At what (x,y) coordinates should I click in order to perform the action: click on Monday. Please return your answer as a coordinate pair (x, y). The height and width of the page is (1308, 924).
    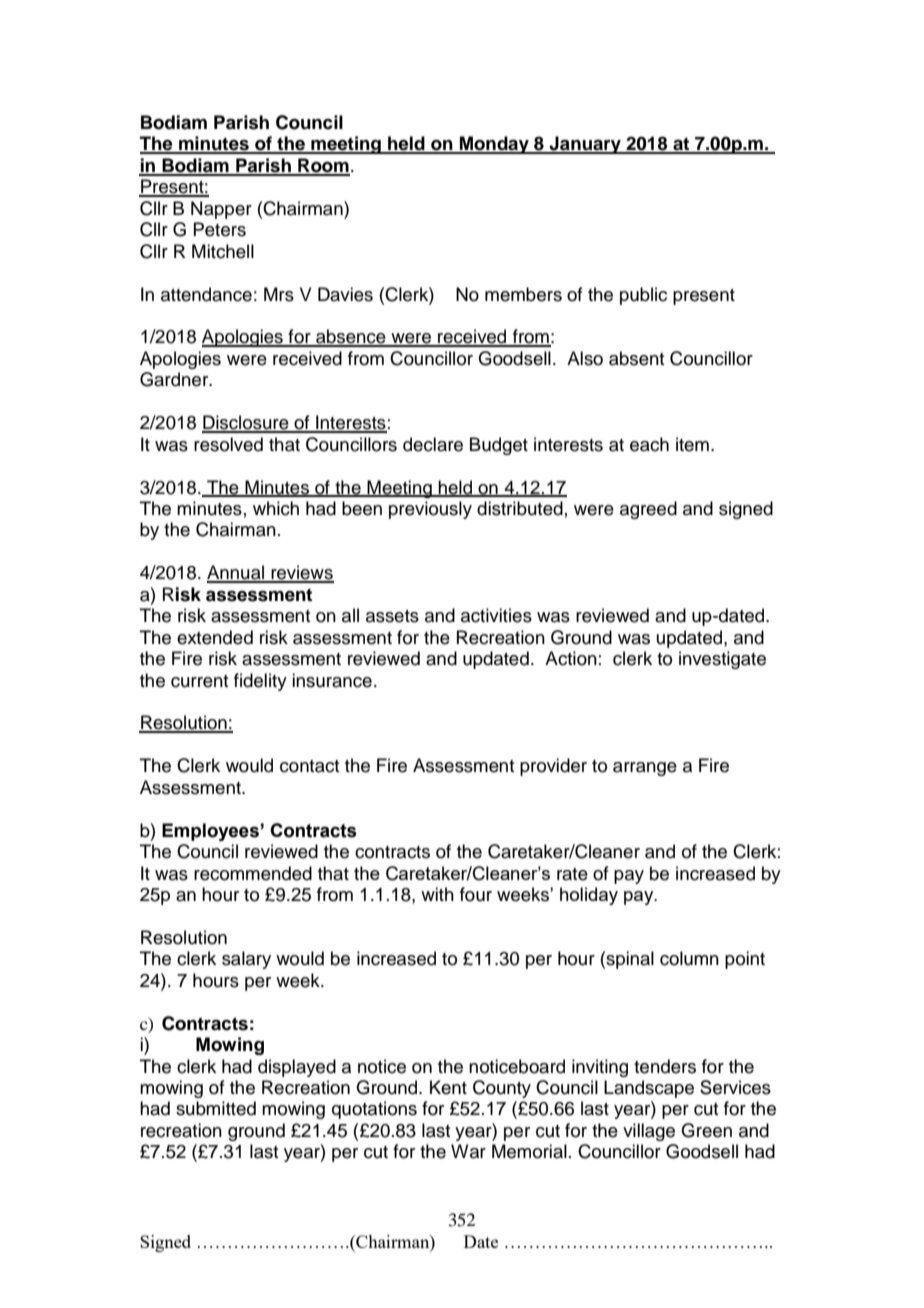
    Looking at the image, I should click on (494, 145).
